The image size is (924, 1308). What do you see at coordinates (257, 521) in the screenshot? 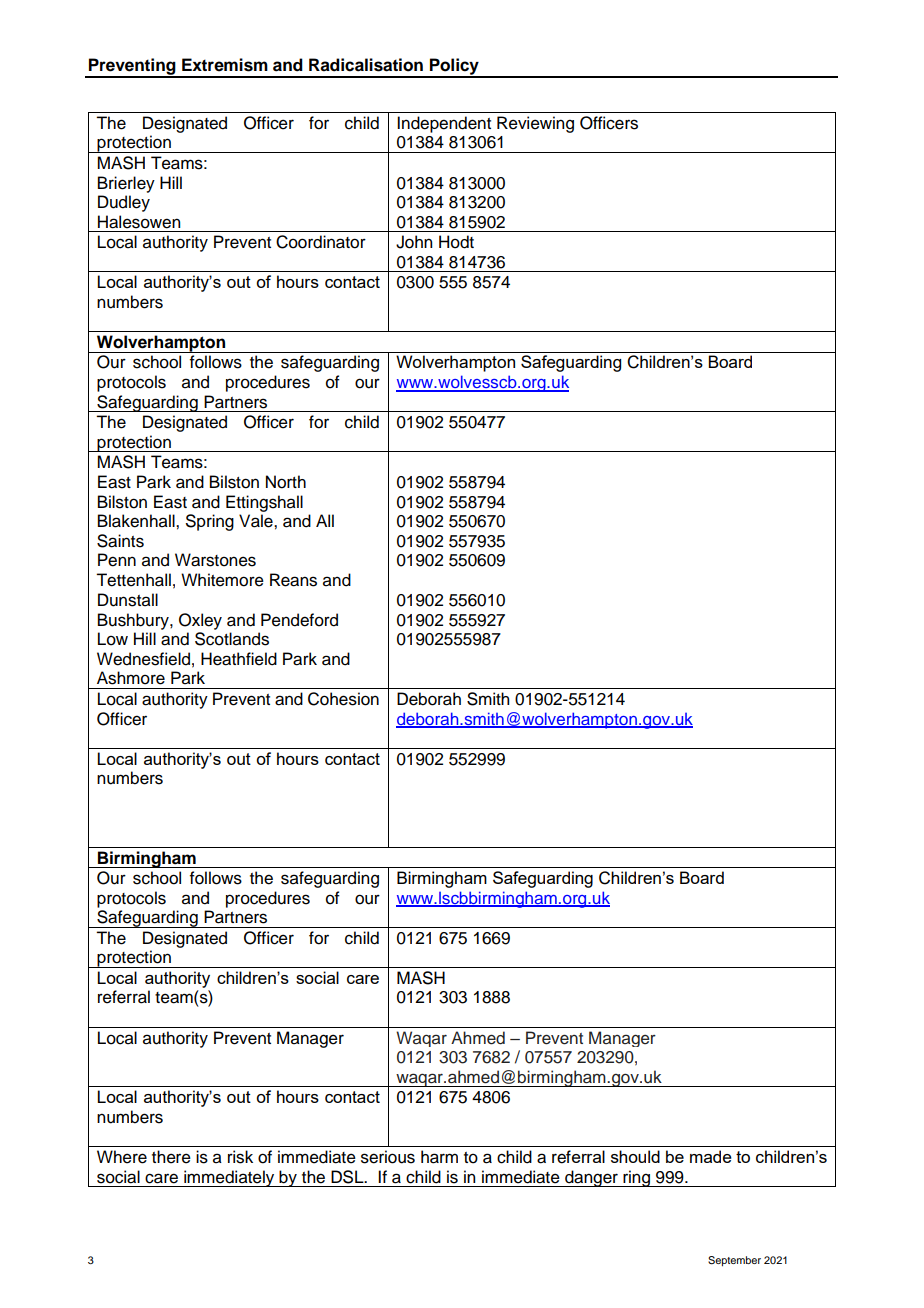
I see `Vale` at bounding box center [257, 521].
